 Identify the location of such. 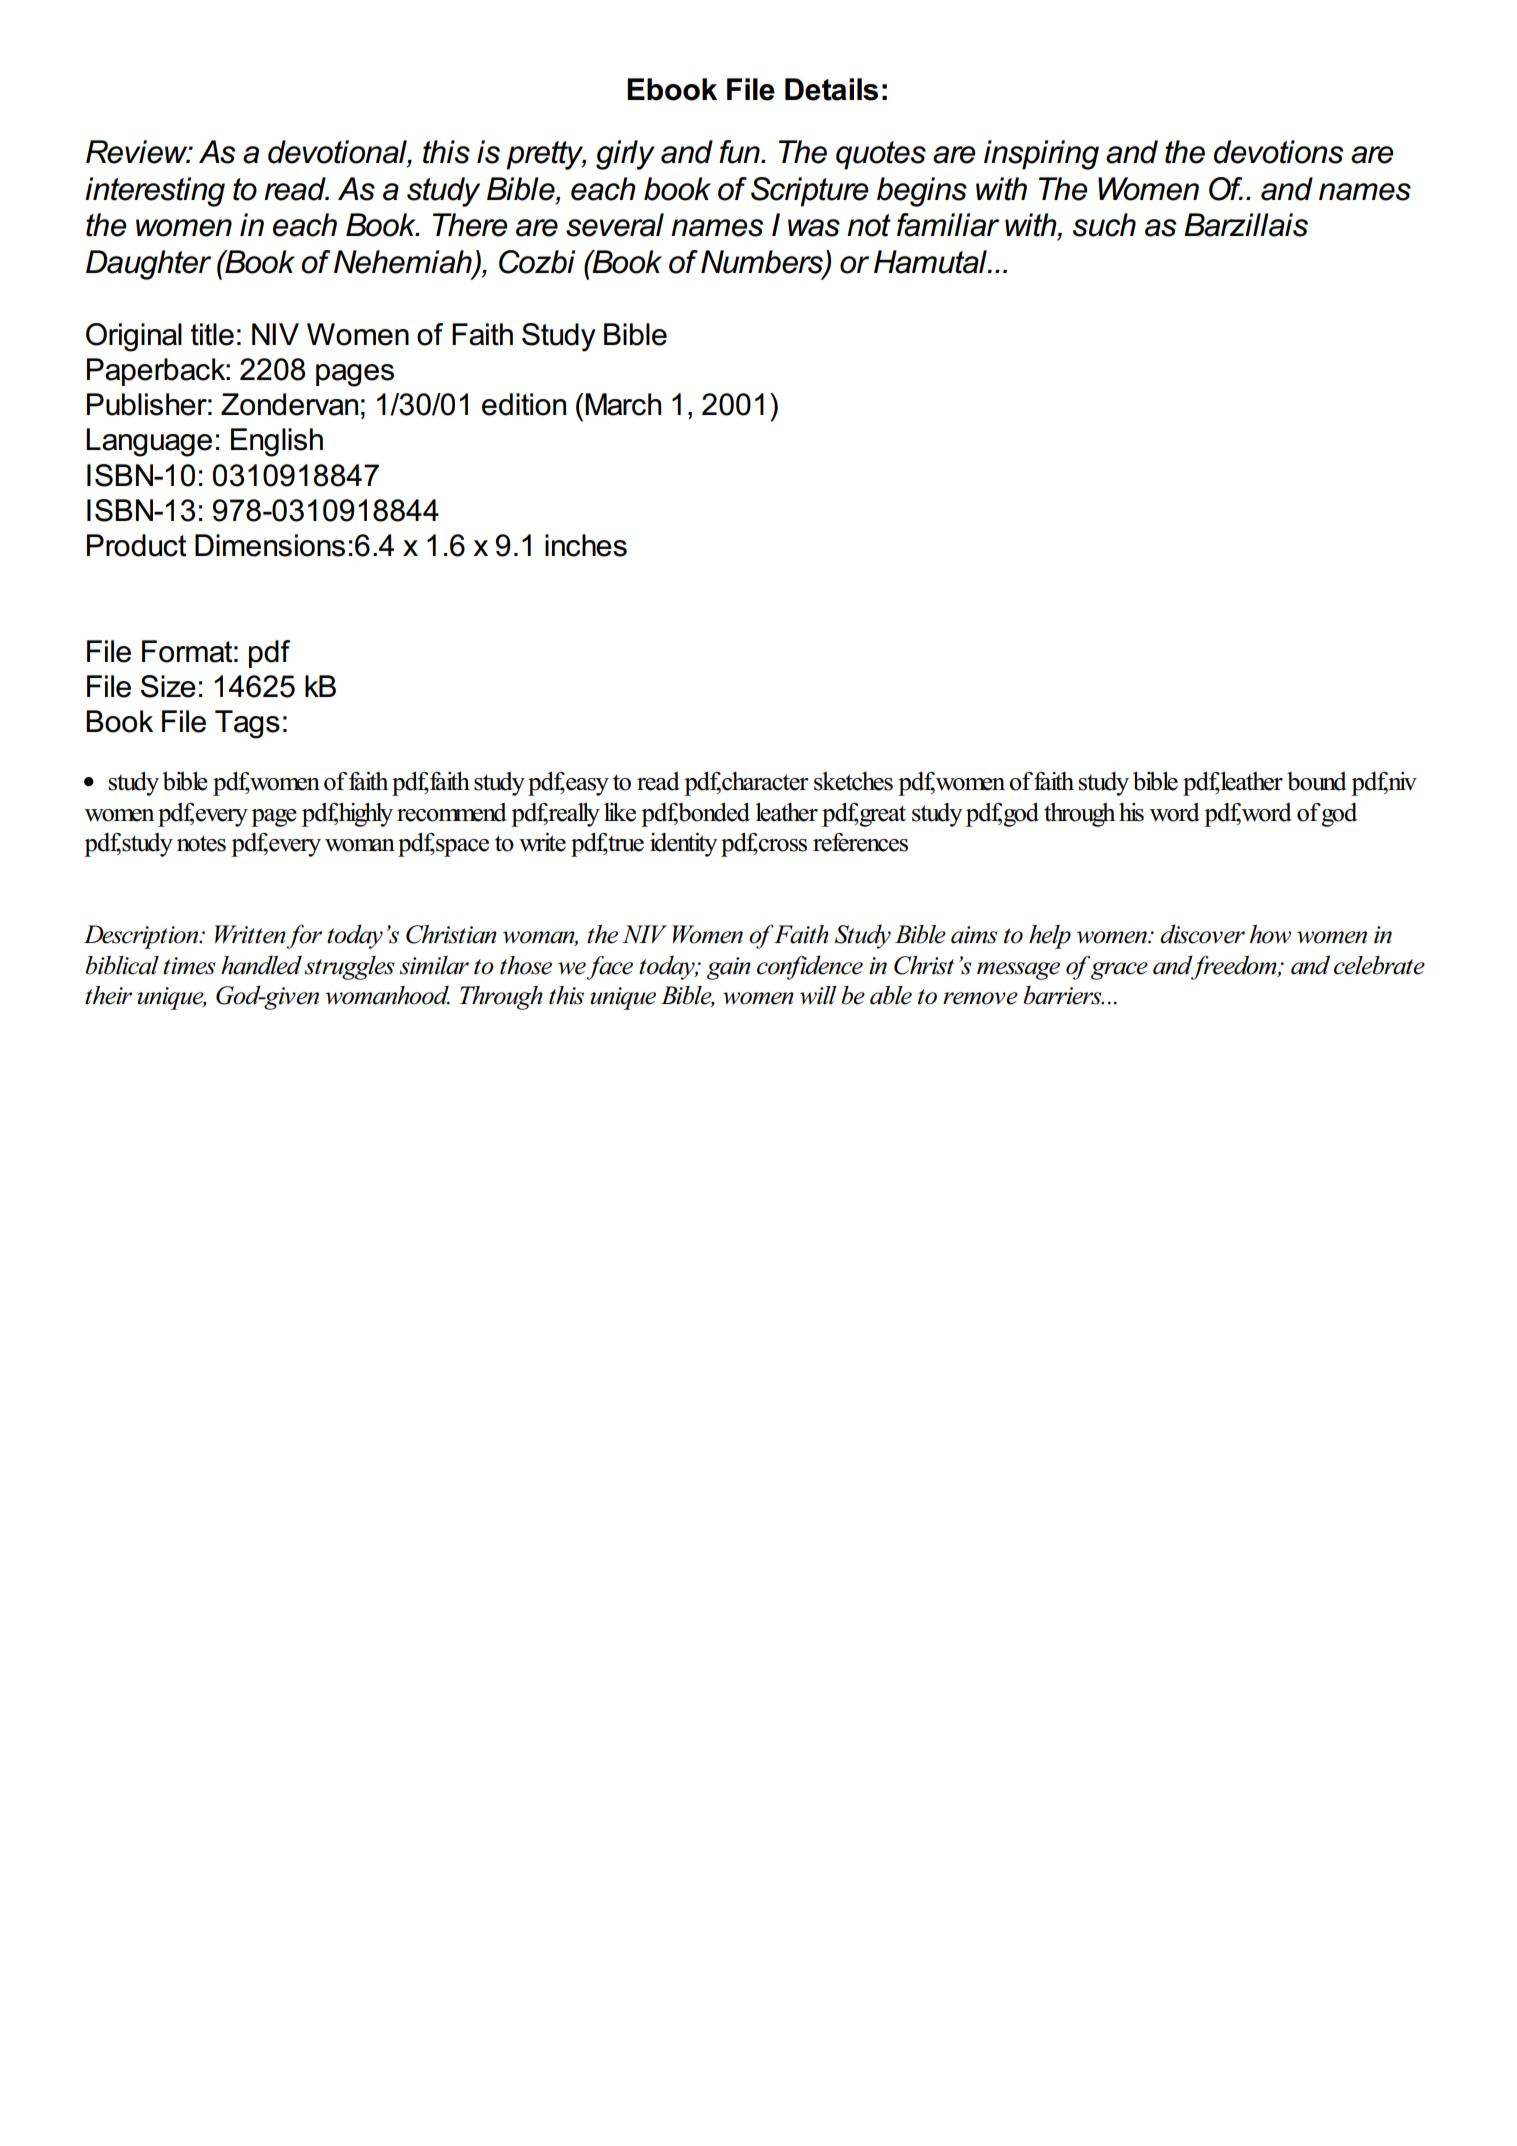
(1104, 225).
